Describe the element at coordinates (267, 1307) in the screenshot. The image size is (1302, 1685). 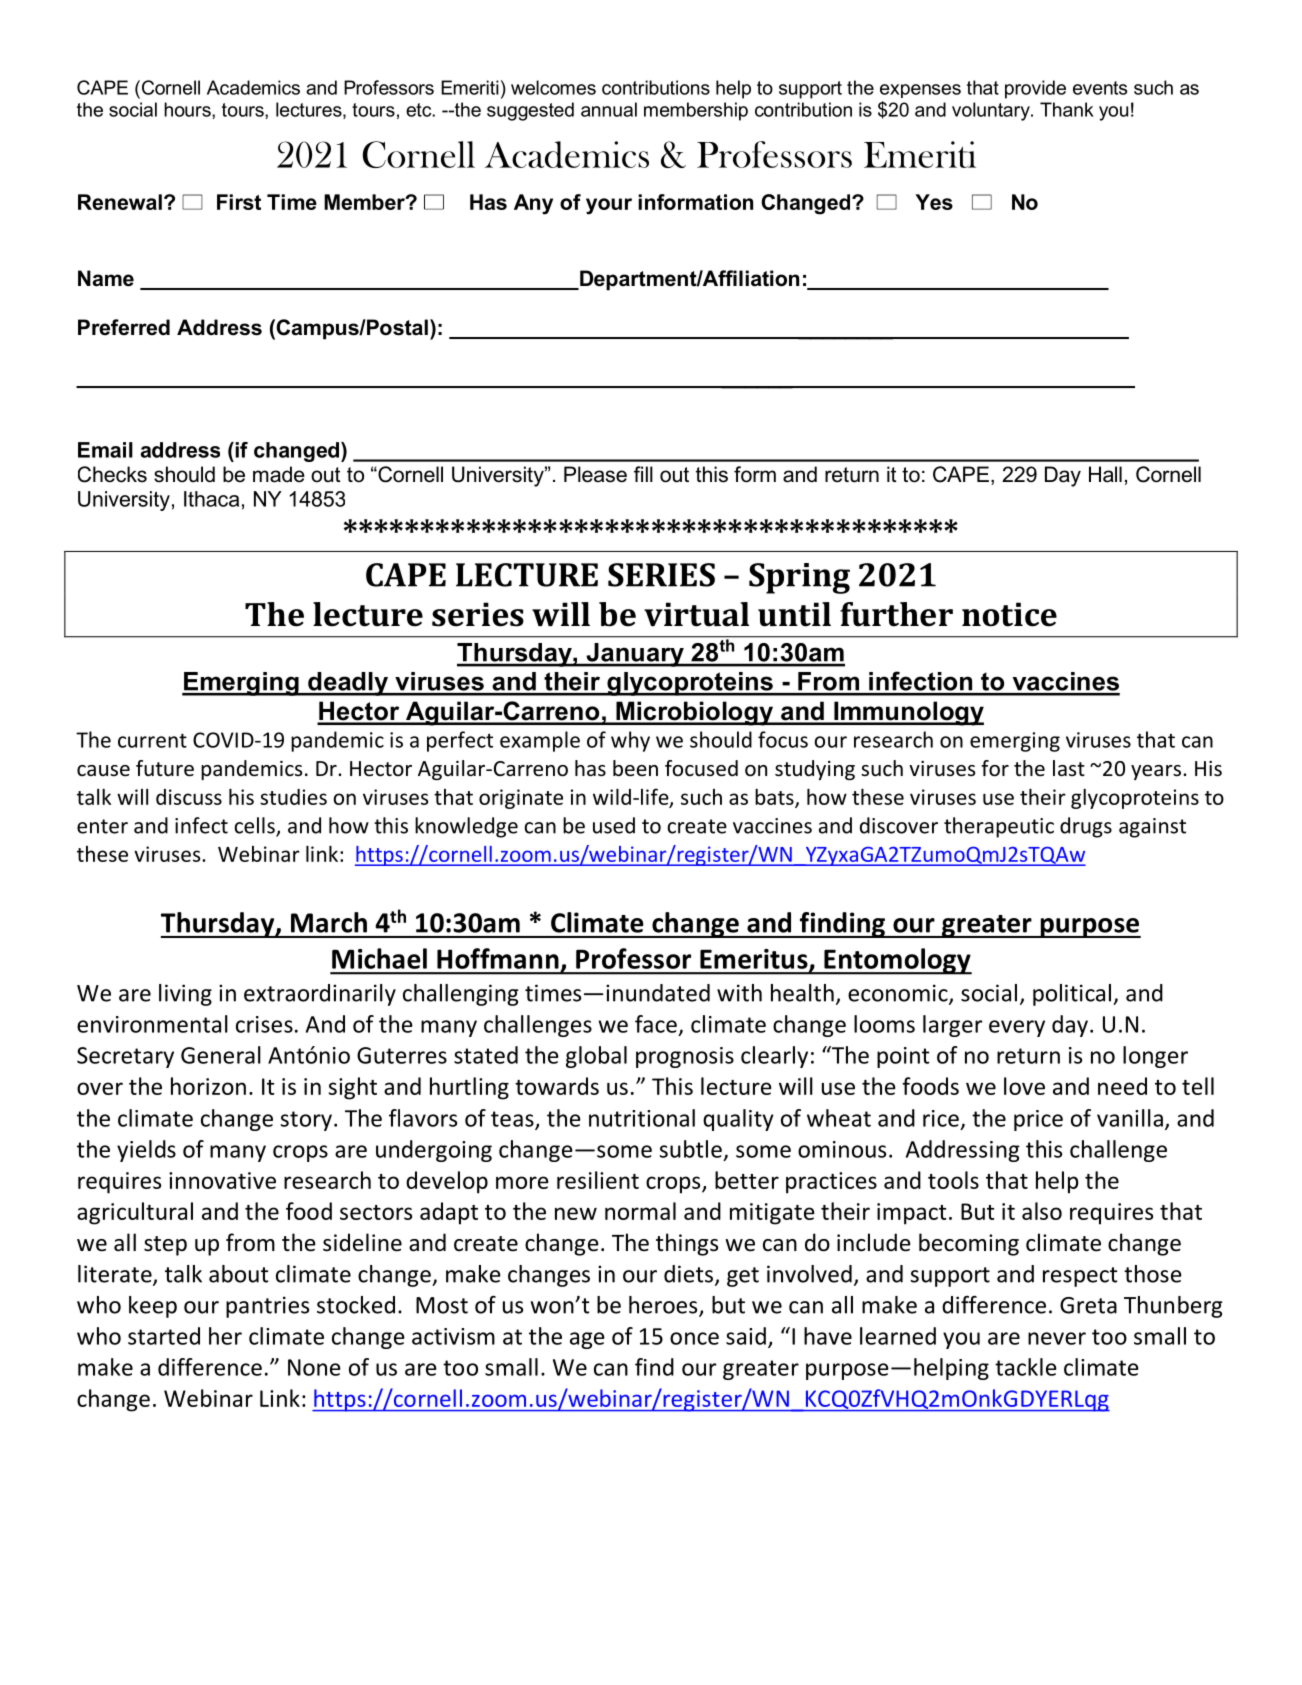
I see `pantries` at that location.
